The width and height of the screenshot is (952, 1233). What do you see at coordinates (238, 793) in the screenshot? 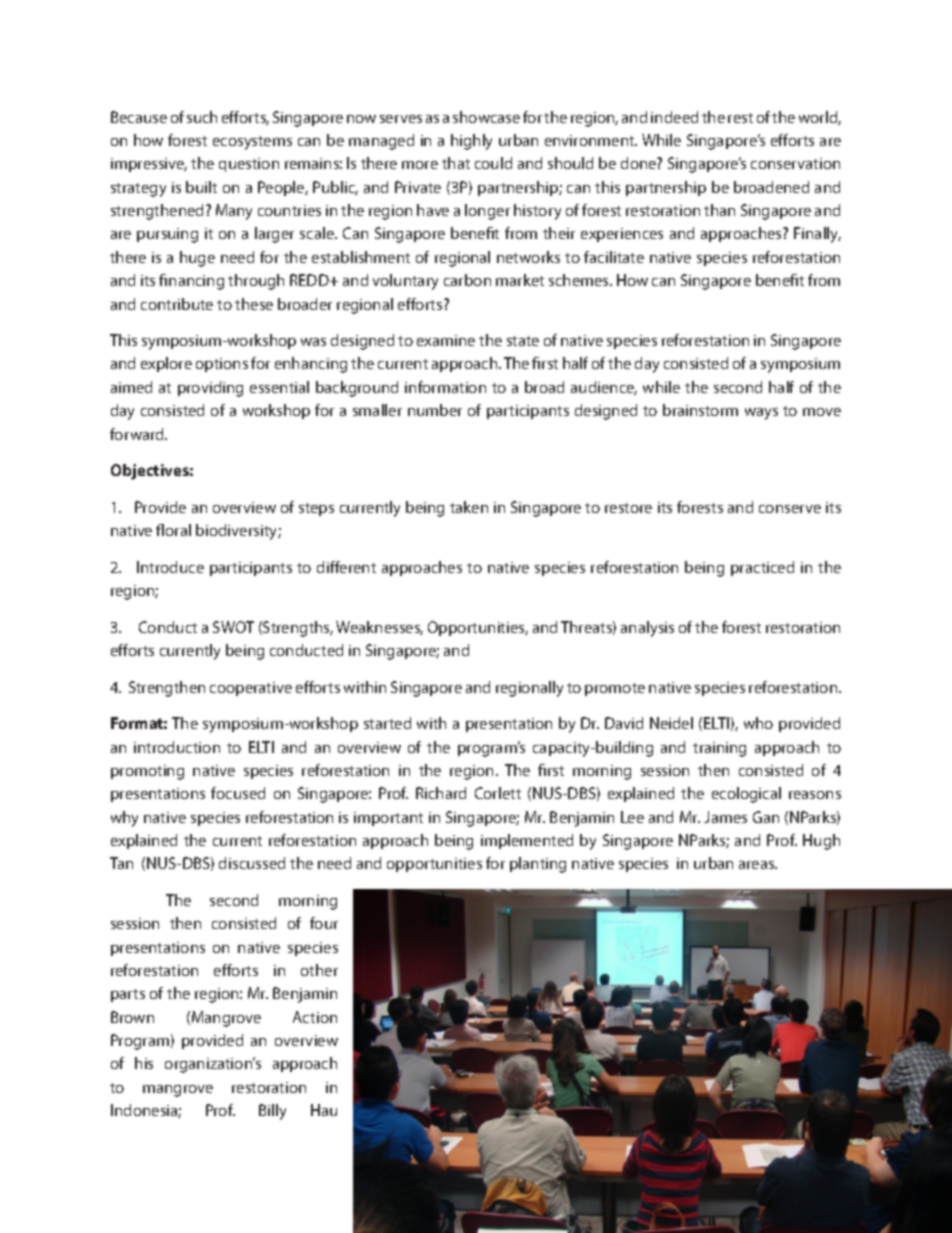
I see `focused` at bounding box center [238, 793].
